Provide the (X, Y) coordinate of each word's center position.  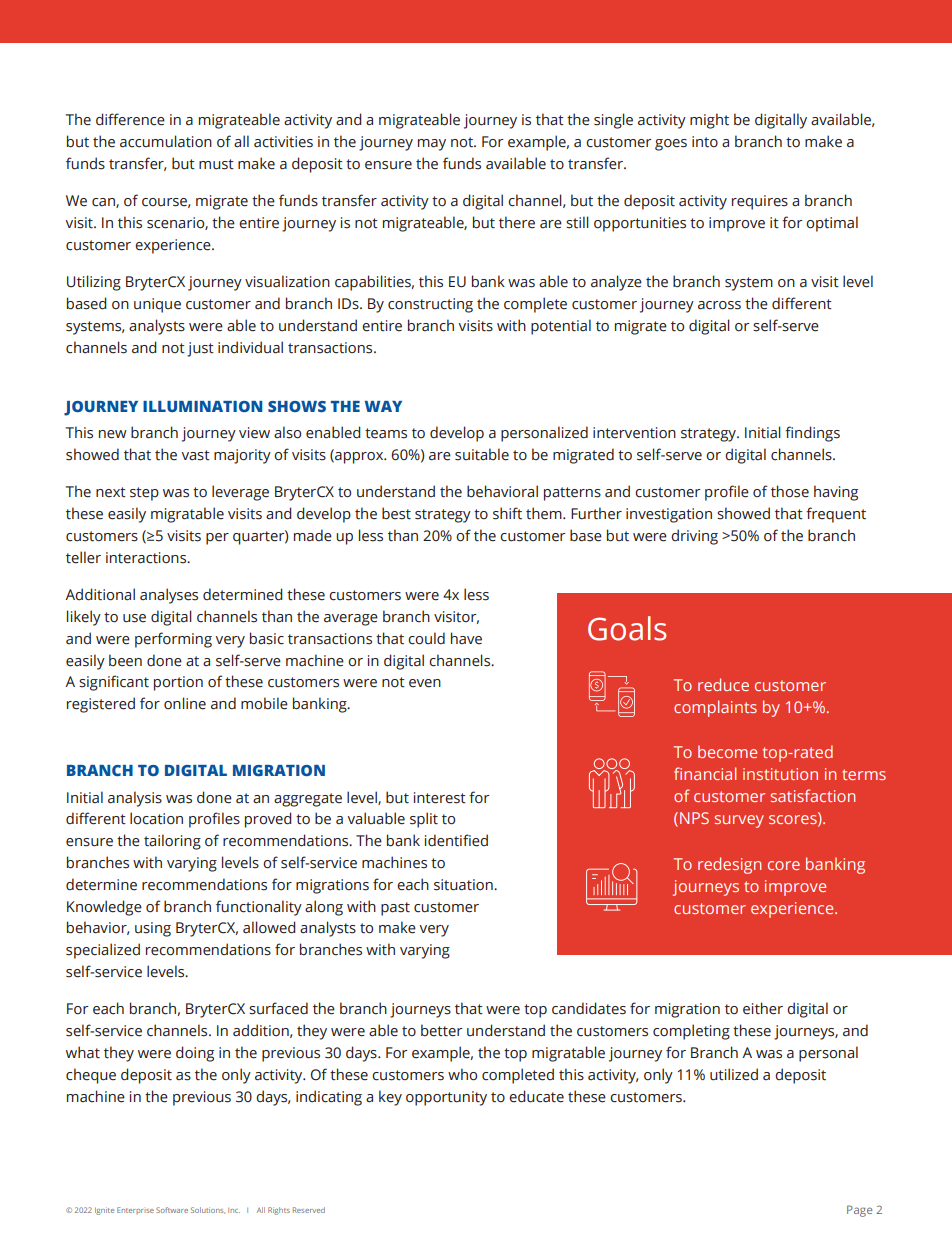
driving (694, 537)
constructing (430, 305)
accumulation (166, 141)
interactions (147, 558)
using (153, 929)
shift (507, 513)
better (441, 1030)
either (763, 1008)
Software (172, 1210)
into (705, 142)
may (432, 145)
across (719, 305)
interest (440, 798)
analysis (135, 799)
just (200, 349)
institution (780, 774)
